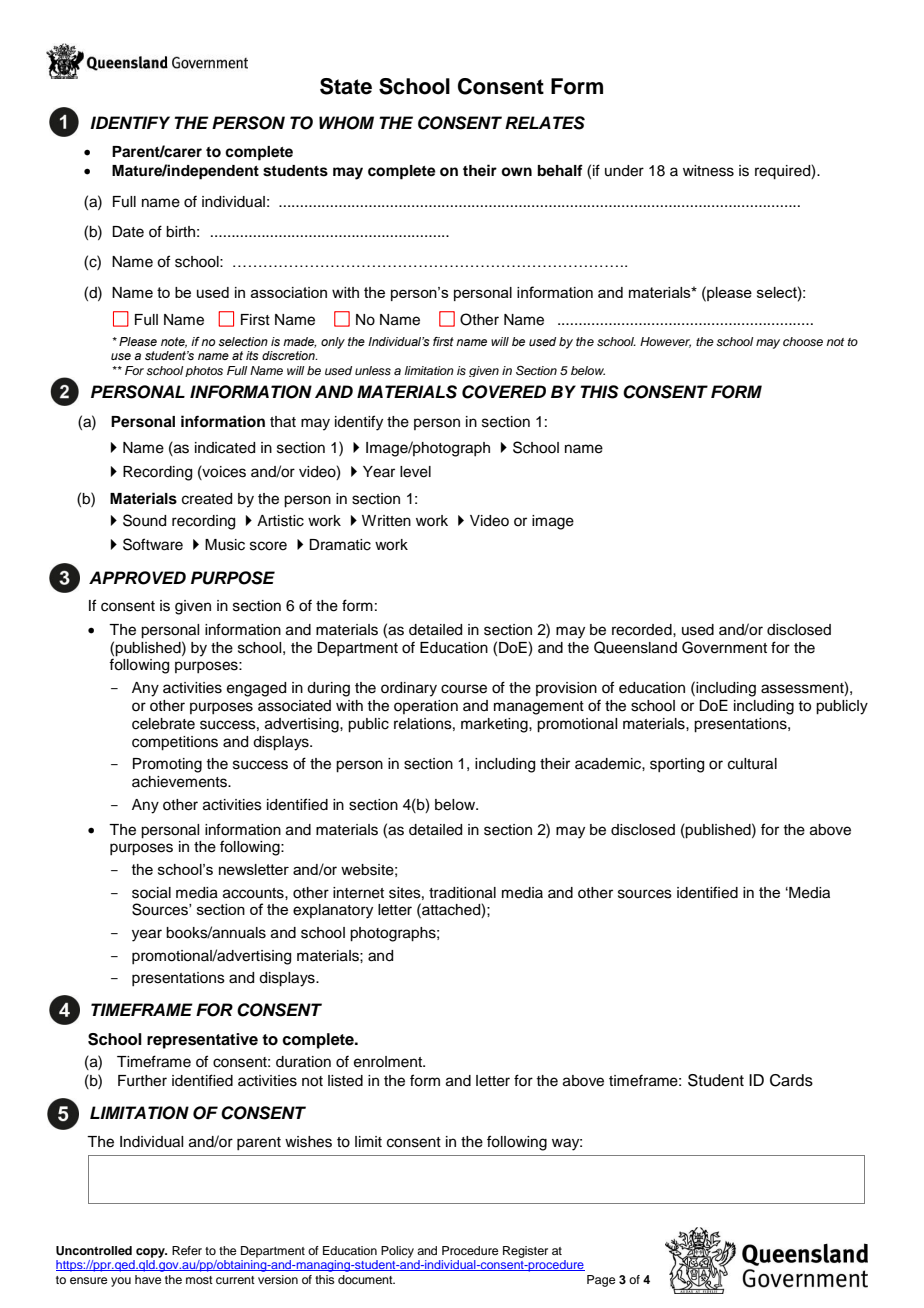 The width and height of the image is (924, 1308). I want to click on Date, so click(128, 232).
